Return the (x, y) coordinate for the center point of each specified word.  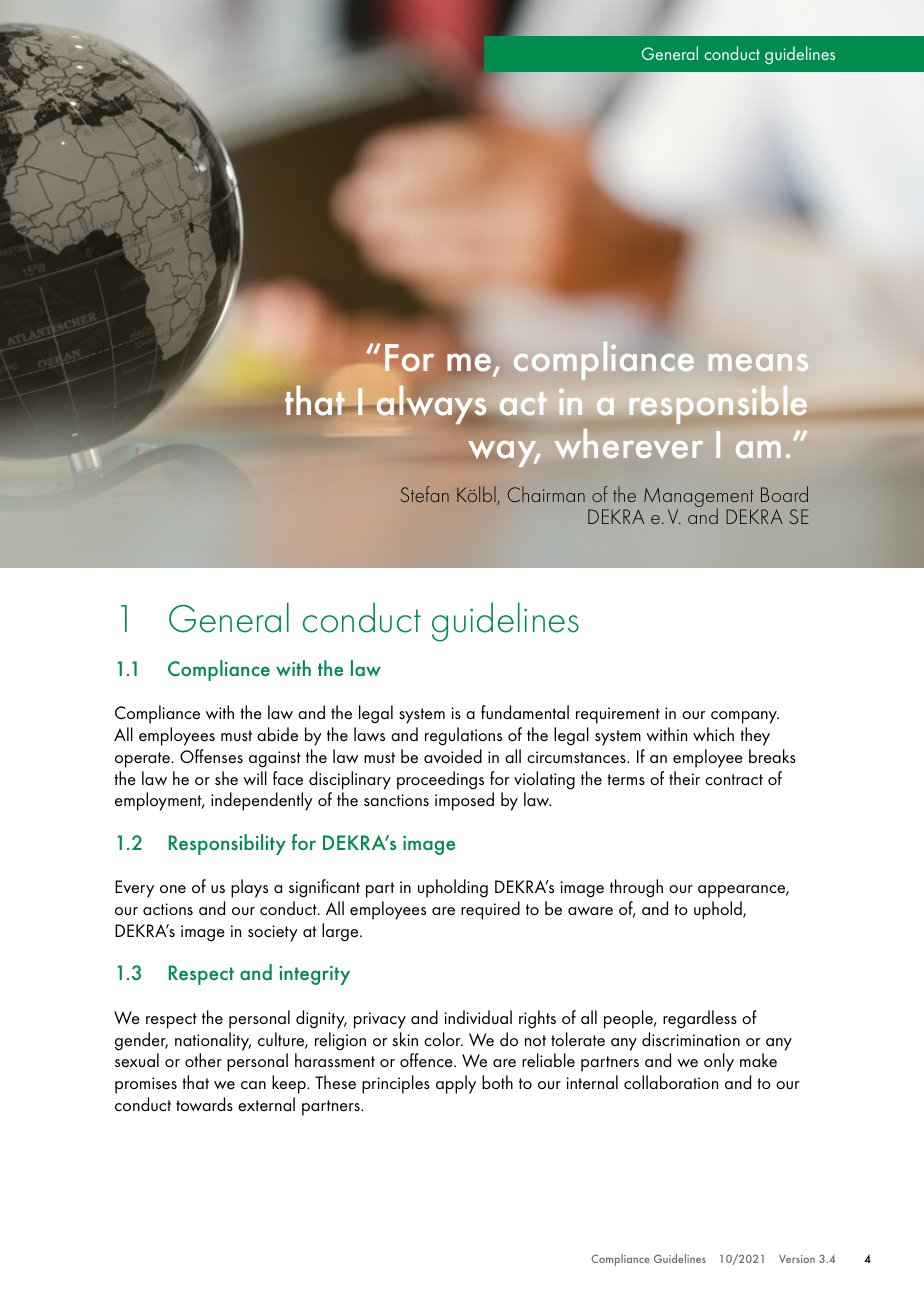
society (273, 933)
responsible (718, 405)
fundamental (525, 712)
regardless (700, 1019)
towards (204, 1104)
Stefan (424, 494)
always (431, 404)
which (713, 734)
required (490, 910)
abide (277, 734)
